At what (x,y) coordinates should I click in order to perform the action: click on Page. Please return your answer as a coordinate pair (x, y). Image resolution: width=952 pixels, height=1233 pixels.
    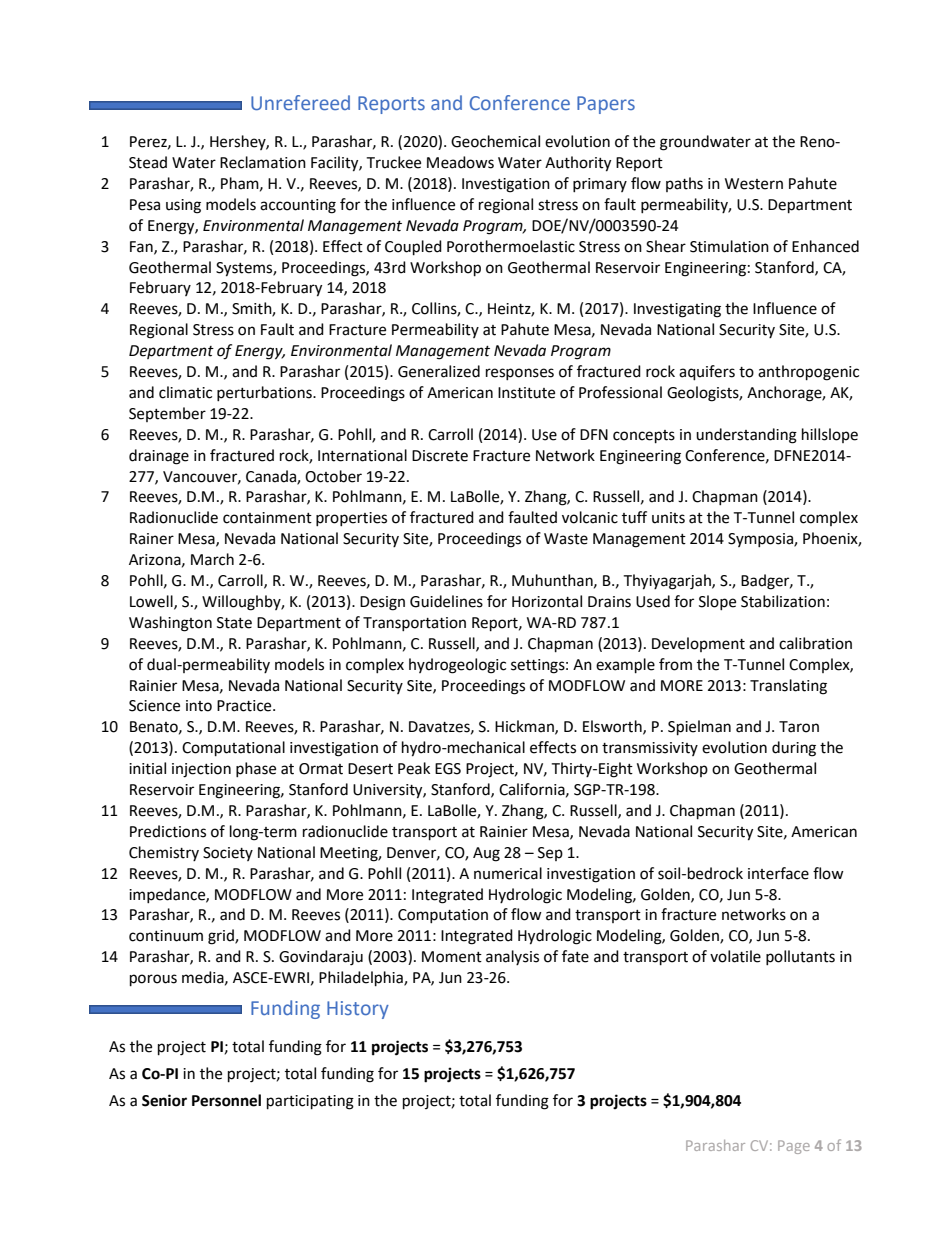
    Looking at the image, I should click on (794, 1147).
